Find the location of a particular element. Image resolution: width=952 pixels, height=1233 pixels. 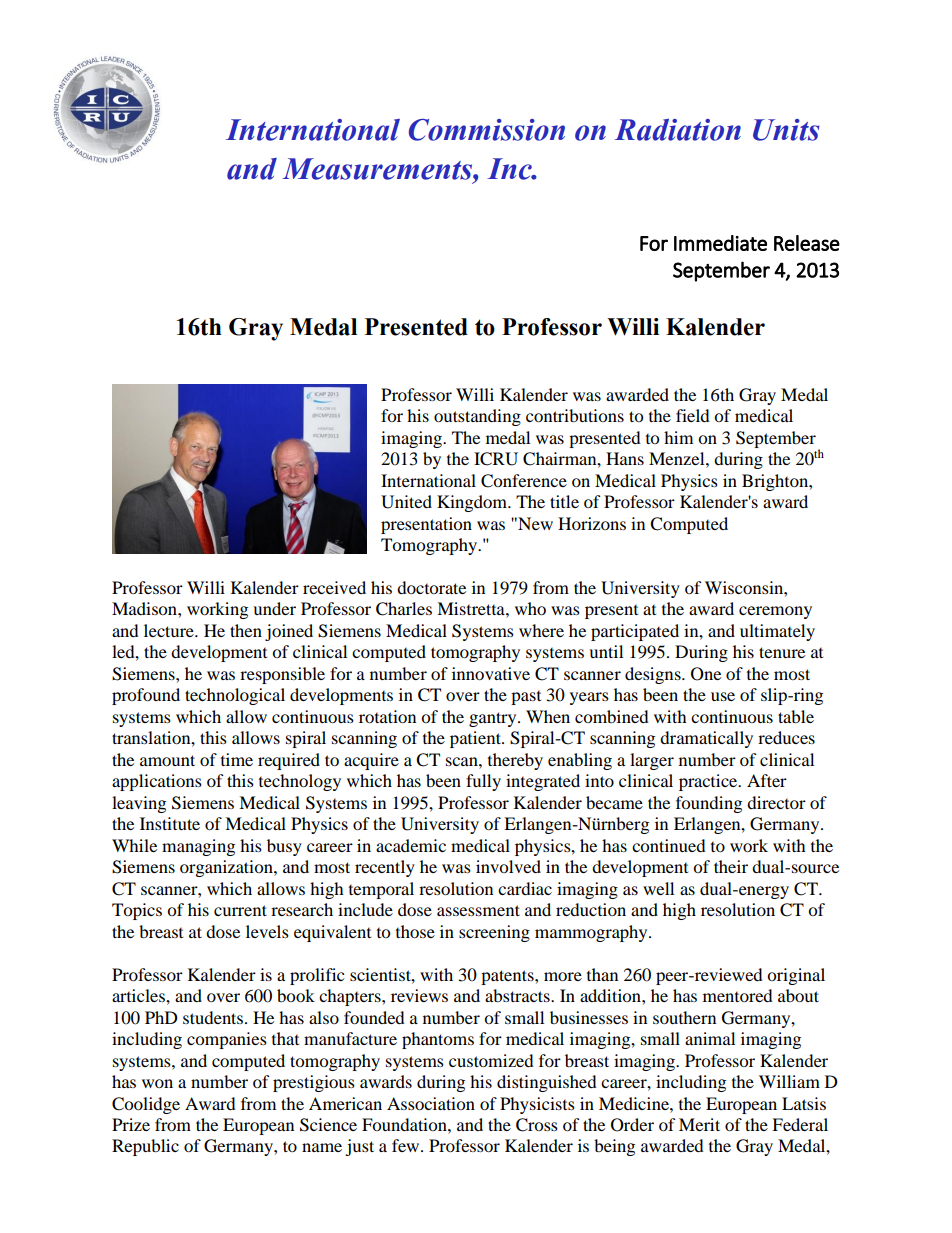

United is located at coordinates (406, 502).
